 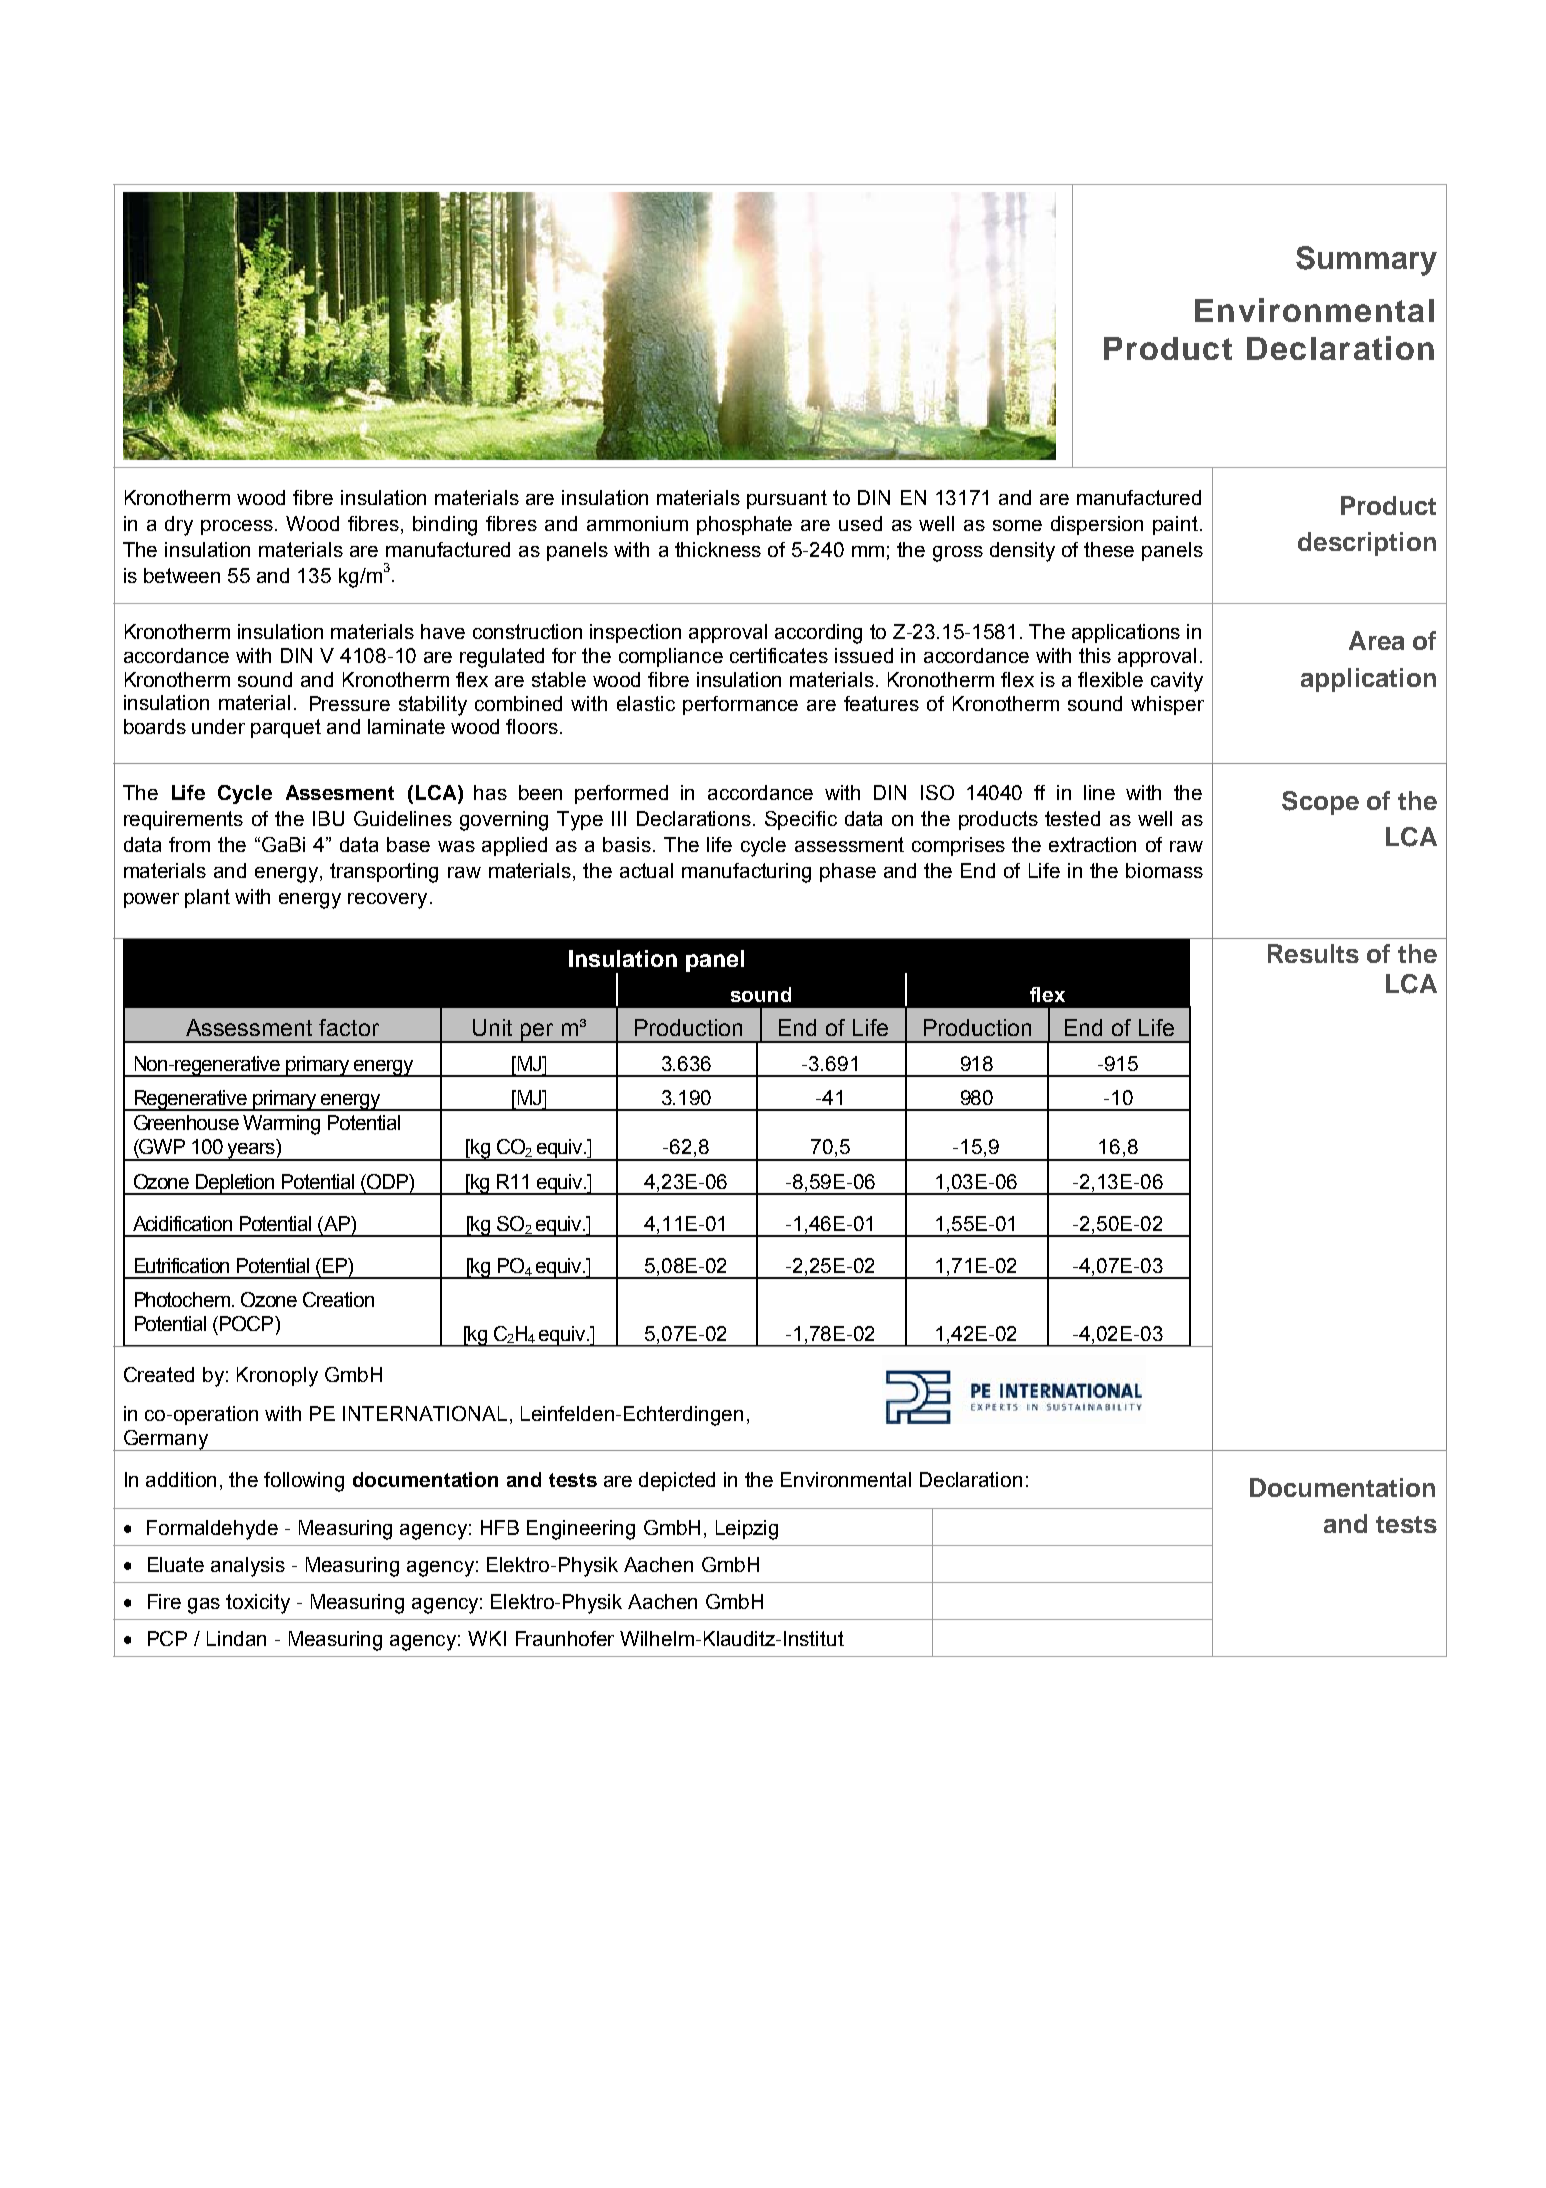 What do you see at coordinates (238, 527) in the page?
I see `process` at bounding box center [238, 527].
